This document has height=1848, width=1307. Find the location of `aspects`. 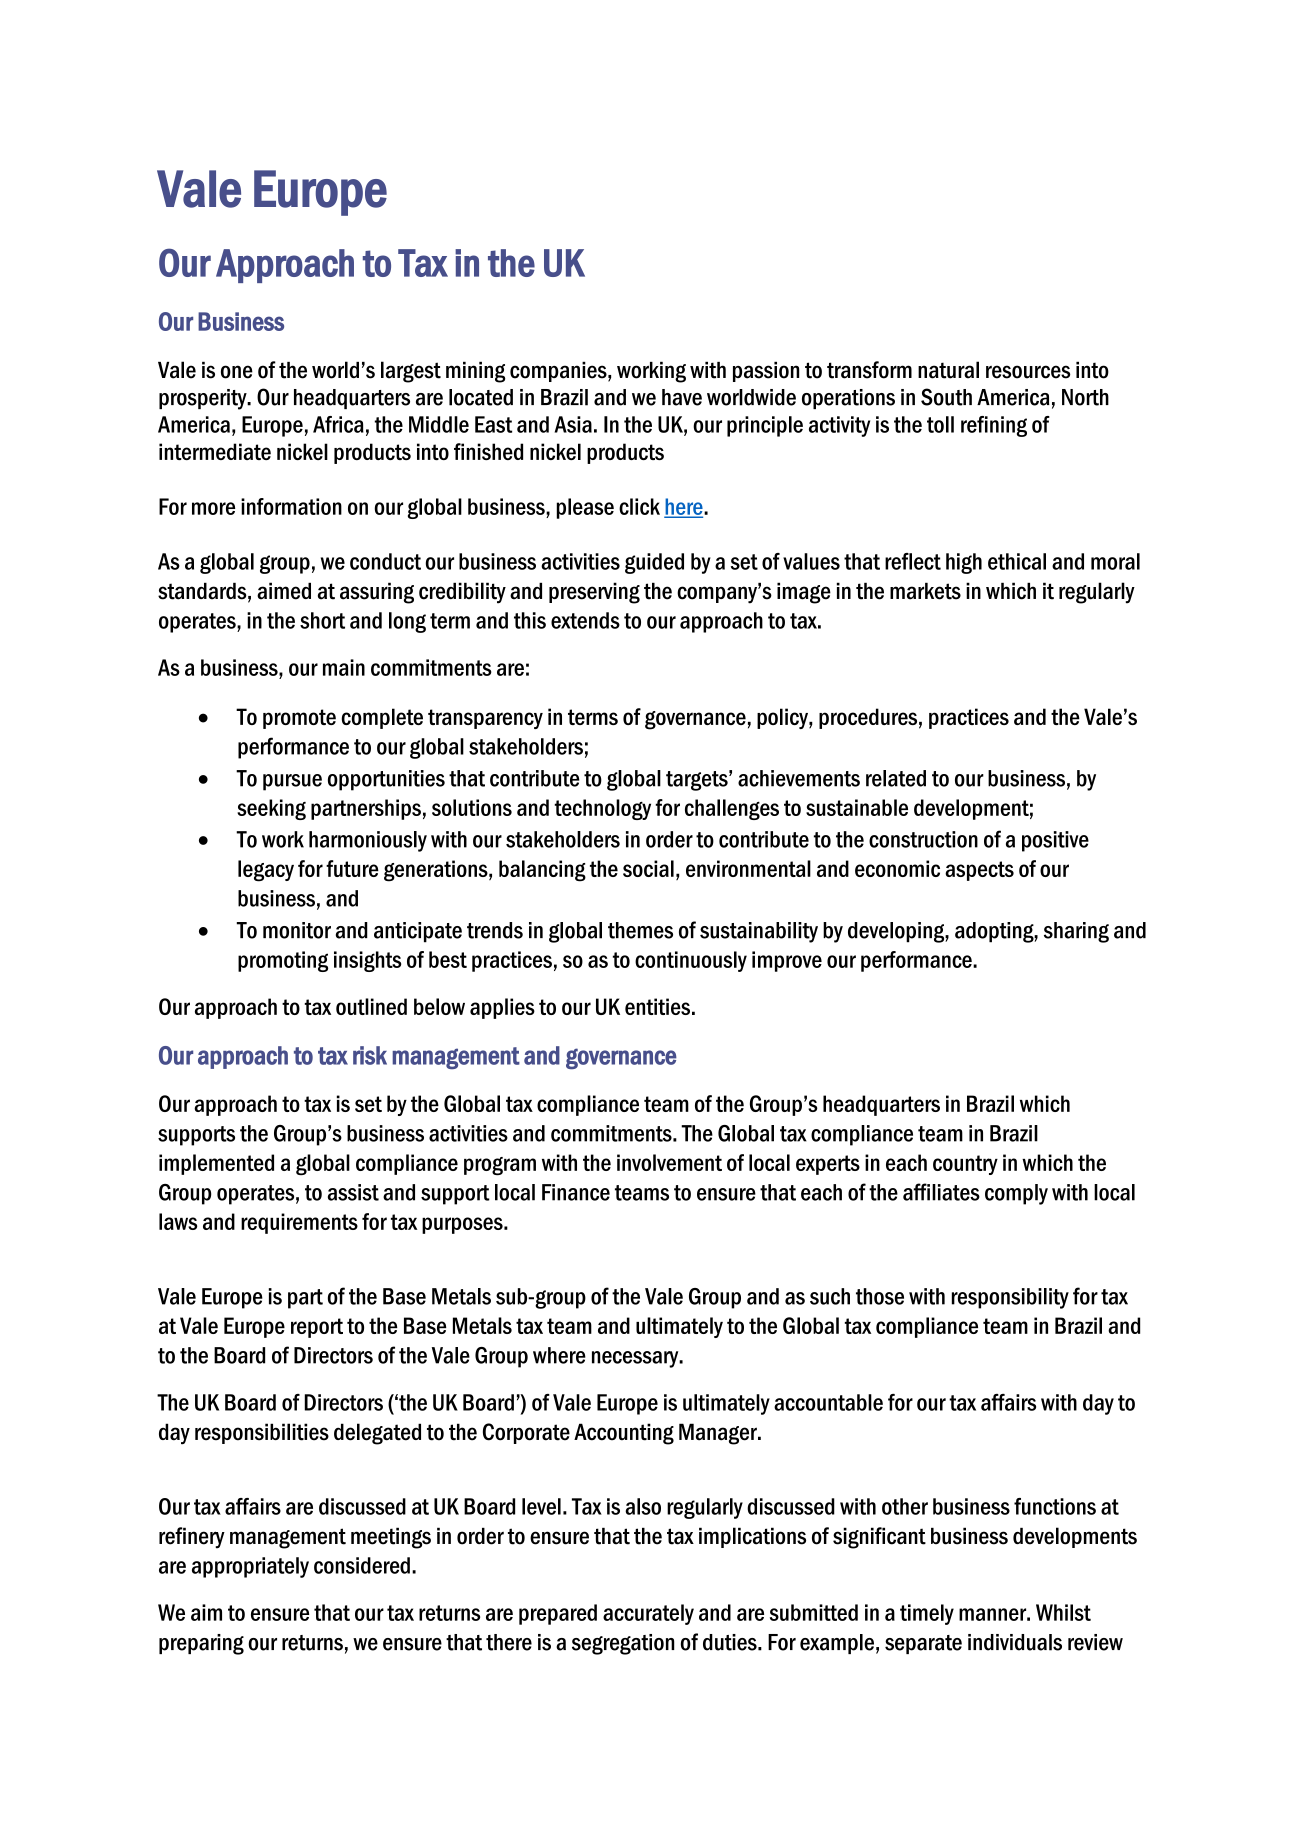

aspects is located at coordinates (979, 871).
